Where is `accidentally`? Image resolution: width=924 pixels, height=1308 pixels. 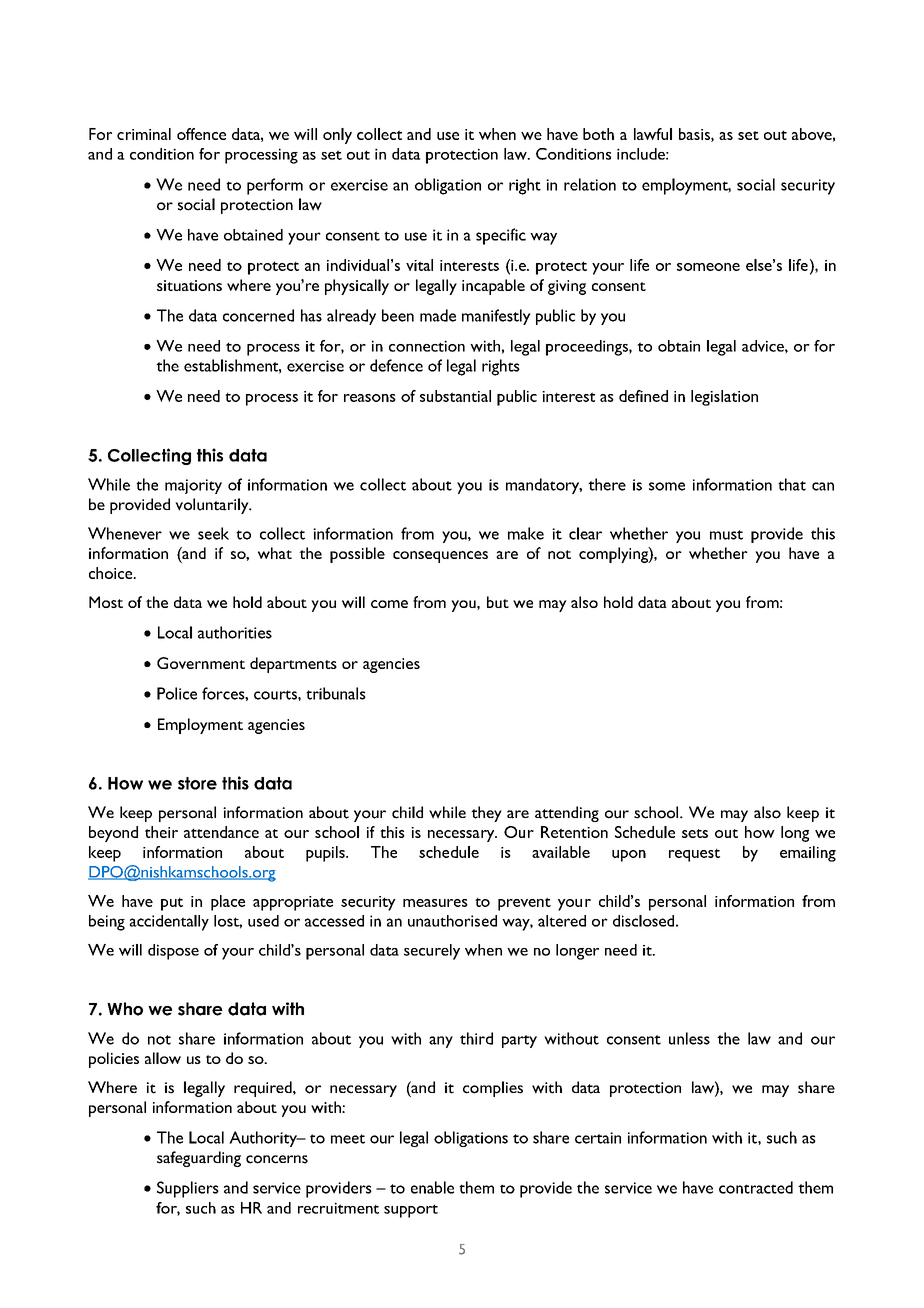
accidentally is located at coordinates (169, 923).
